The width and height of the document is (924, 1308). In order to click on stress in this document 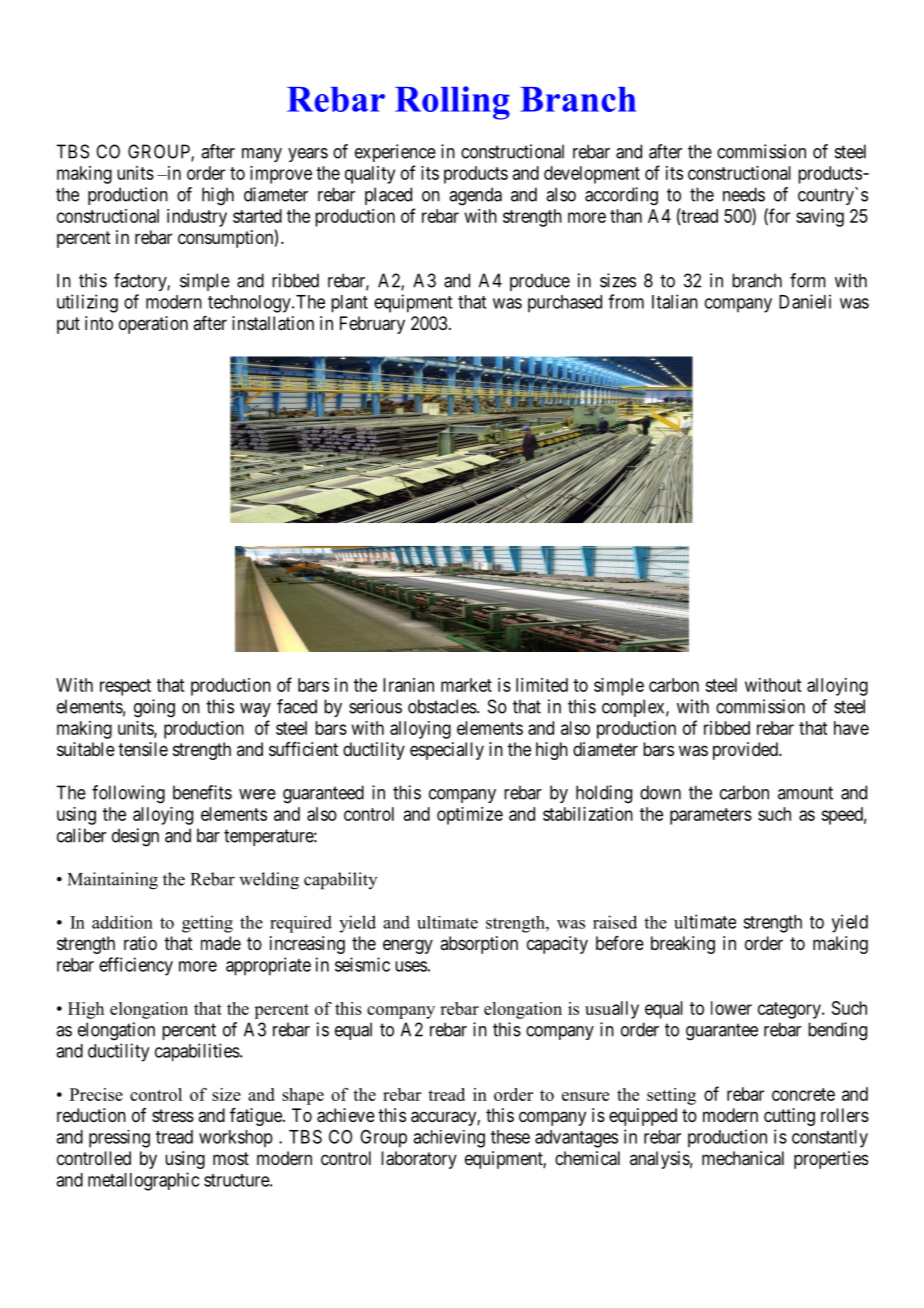, I will do `click(173, 1115)`.
